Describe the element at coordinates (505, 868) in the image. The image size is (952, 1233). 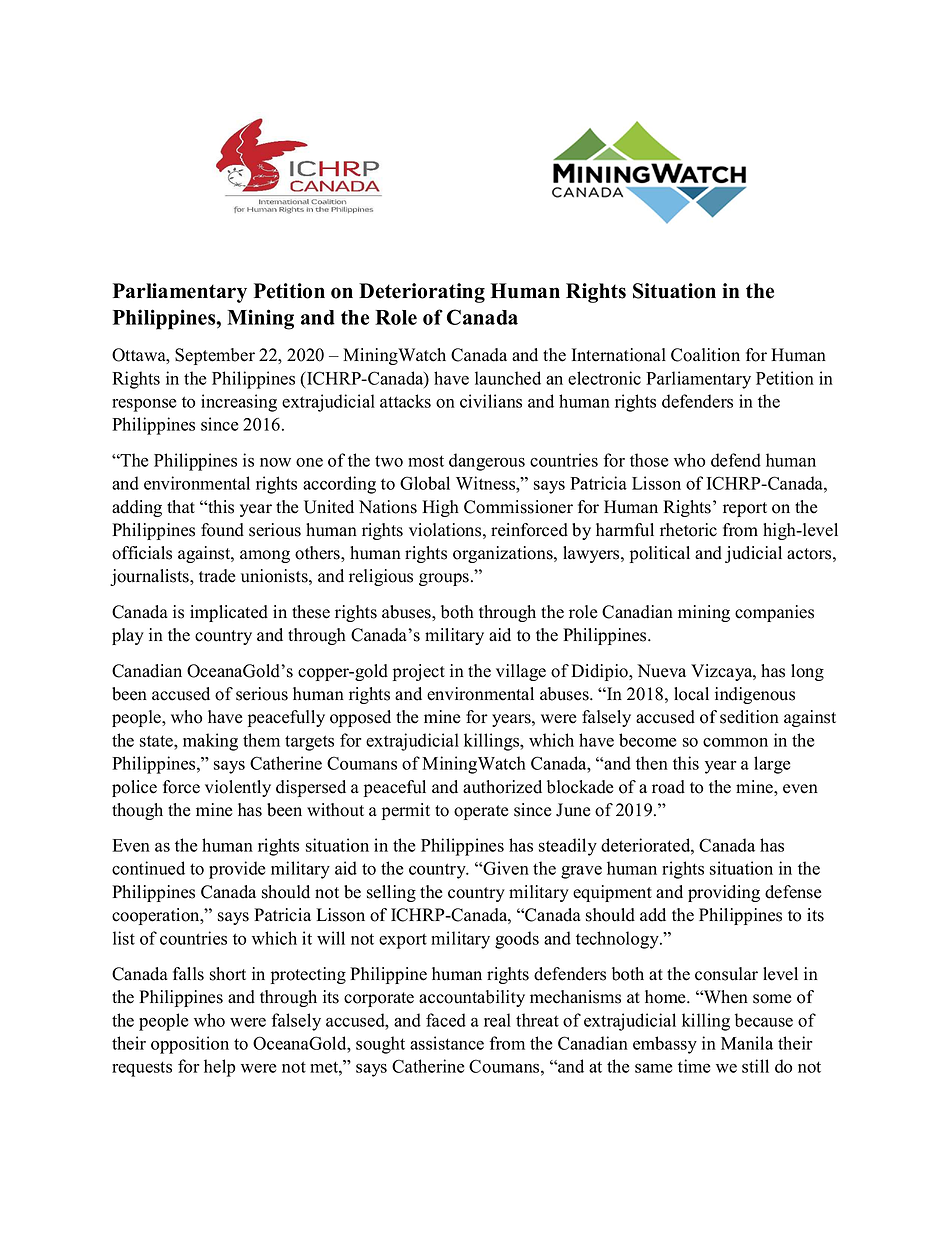
I see `Given` at that location.
